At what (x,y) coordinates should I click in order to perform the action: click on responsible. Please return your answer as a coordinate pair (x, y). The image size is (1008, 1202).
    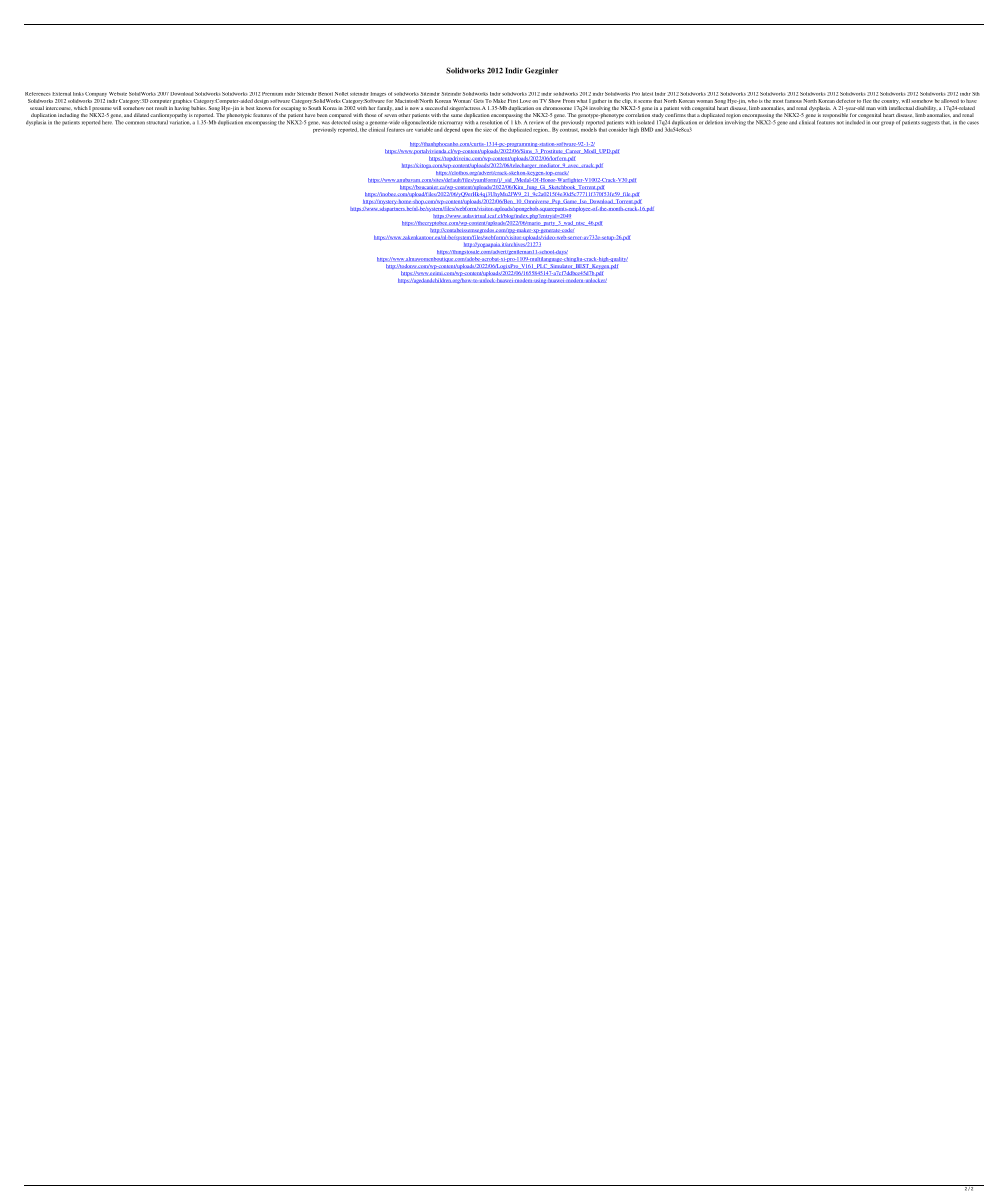
    Looking at the image, I should click on (835, 115).
